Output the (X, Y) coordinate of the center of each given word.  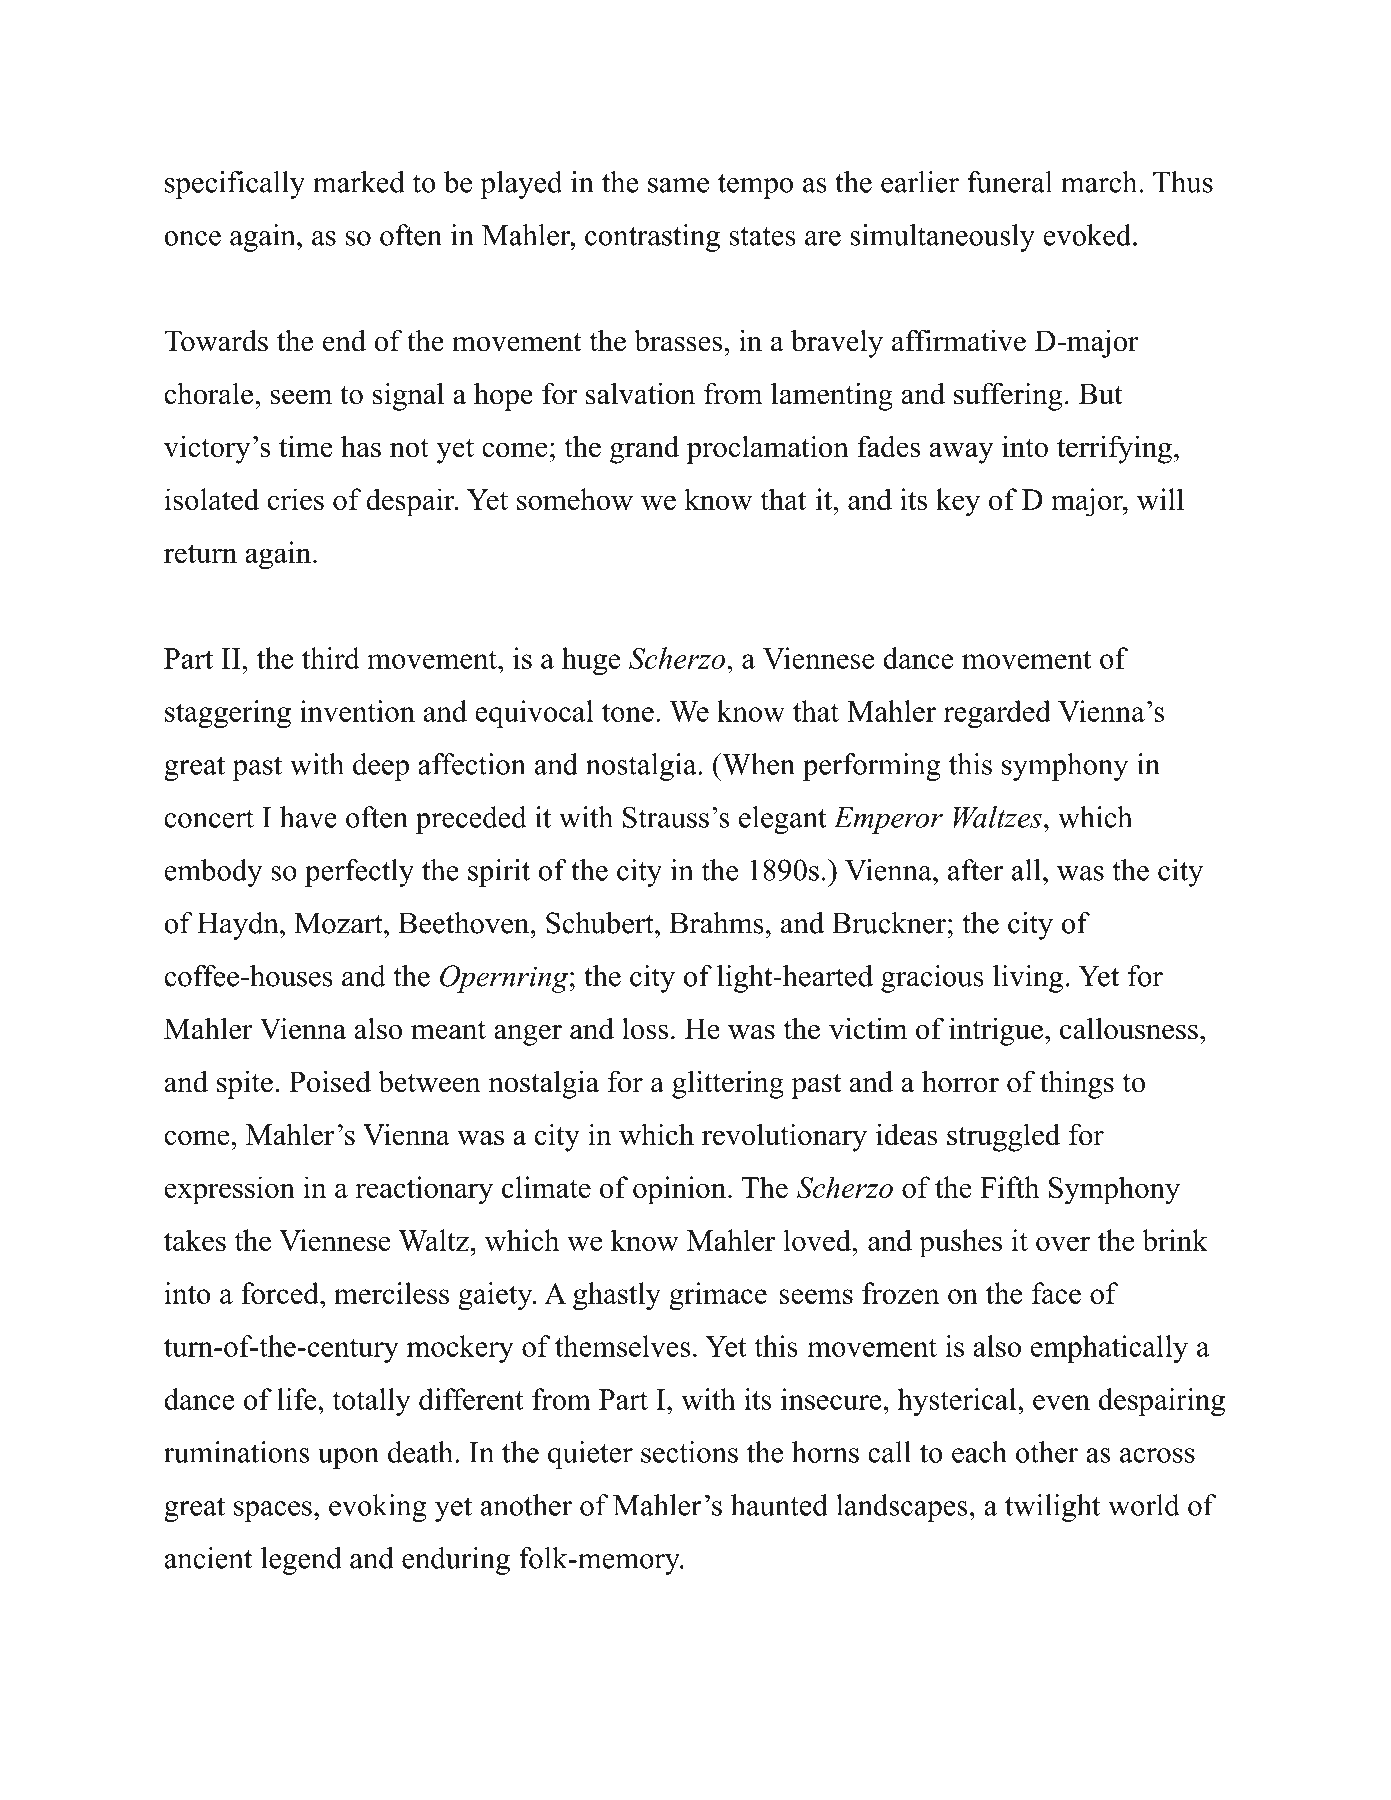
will (1160, 499)
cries (296, 499)
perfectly (359, 873)
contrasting (652, 238)
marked (359, 182)
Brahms (716, 923)
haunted (779, 1505)
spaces (273, 1511)
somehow (575, 499)
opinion (679, 1190)
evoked (1087, 235)
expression (229, 1190)
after (976, 870)
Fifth (1010, 1187)
